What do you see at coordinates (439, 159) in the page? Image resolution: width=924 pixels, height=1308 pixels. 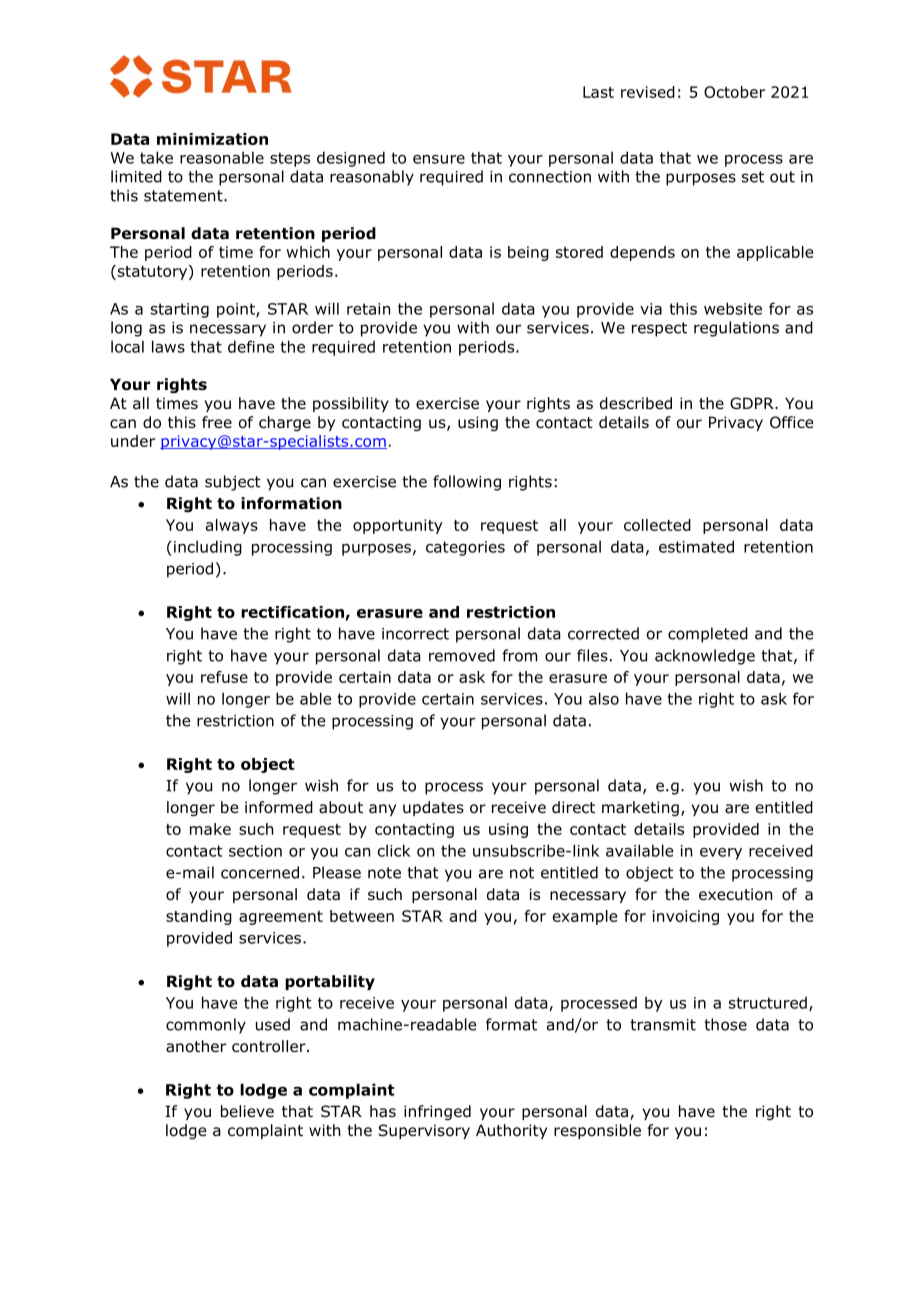 I see `ensure` at bounding box center [439, 159].
